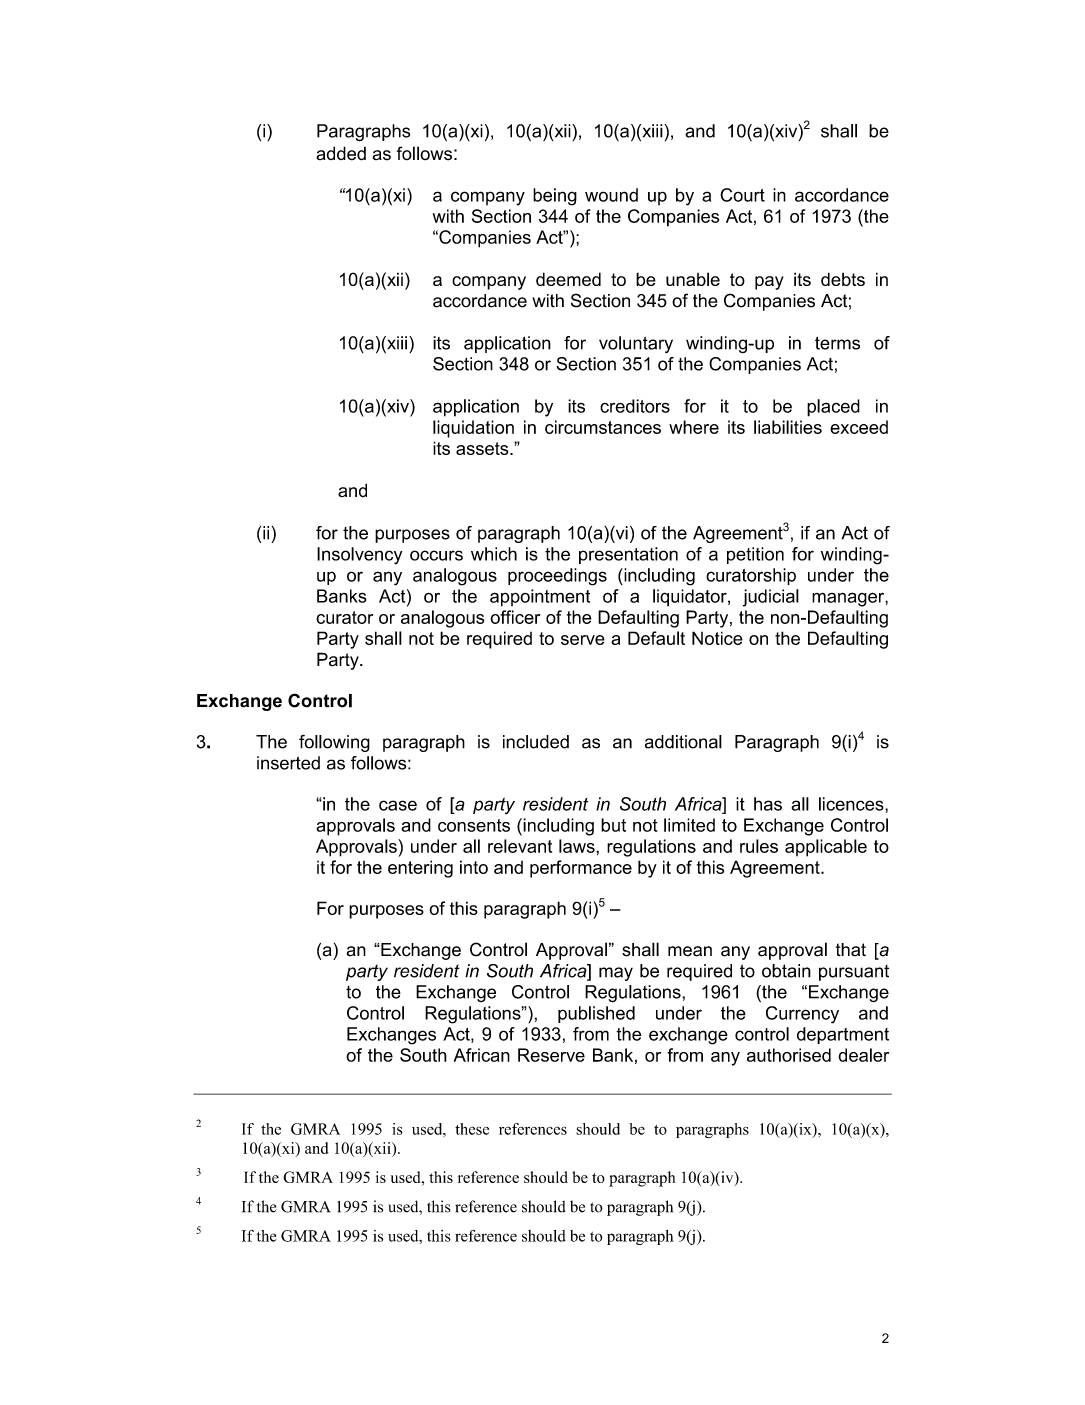 Image resolution: width=1085 pixels, height=1405 pixels. What do you see at coordinates (768, 804) in the page?
I see `has` at bounding box center [768, 804].
